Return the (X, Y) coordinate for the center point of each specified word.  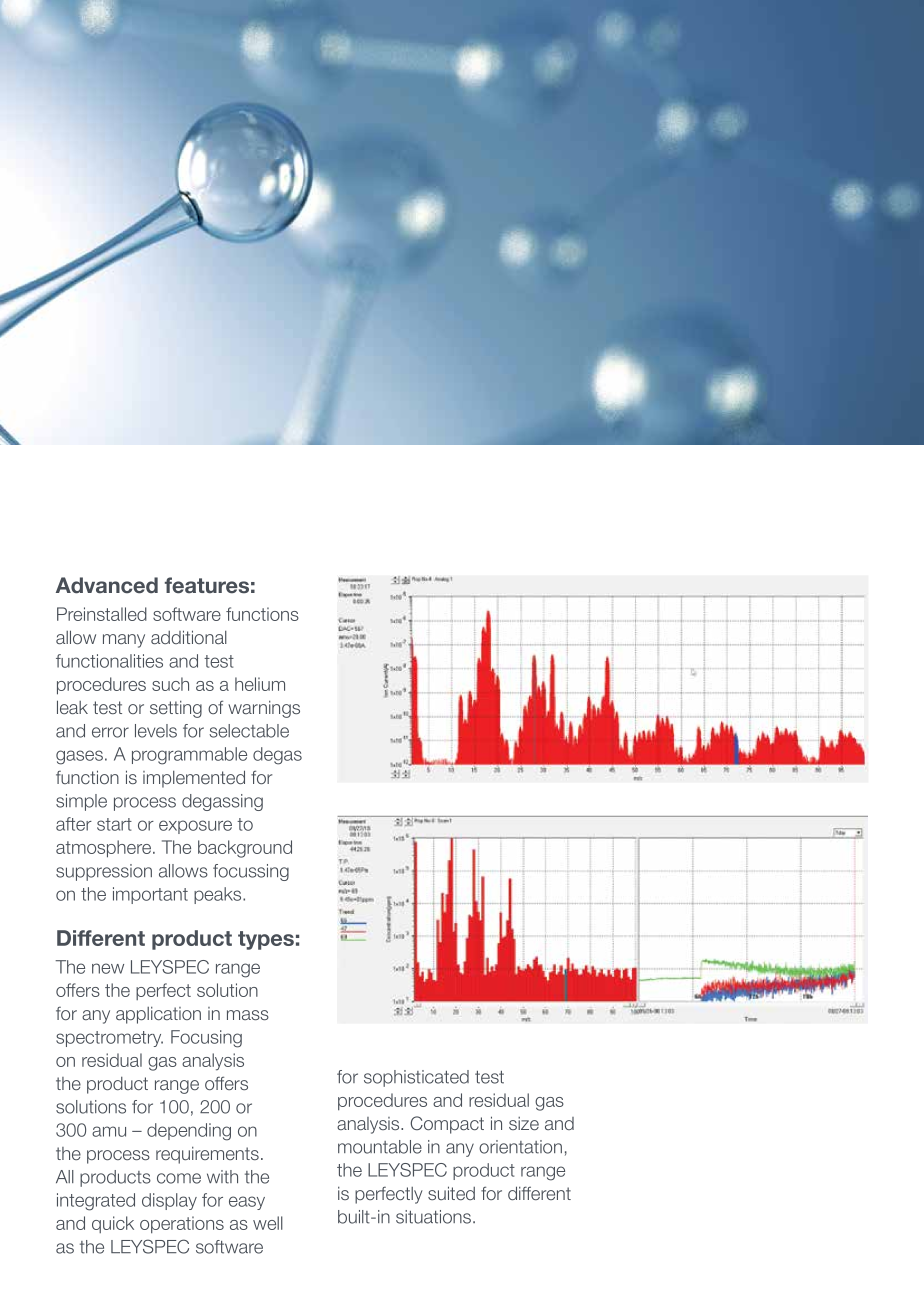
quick (113, 1224)
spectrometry (109, 1039)
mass (248, 1015)
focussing (251, 872)
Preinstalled (102, 614)
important (150, 895)
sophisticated (416, 1078)
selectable (249, 731)
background (245, 849)
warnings (264, 709)
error (110, 732)
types (266, 940)
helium (260, 684)
